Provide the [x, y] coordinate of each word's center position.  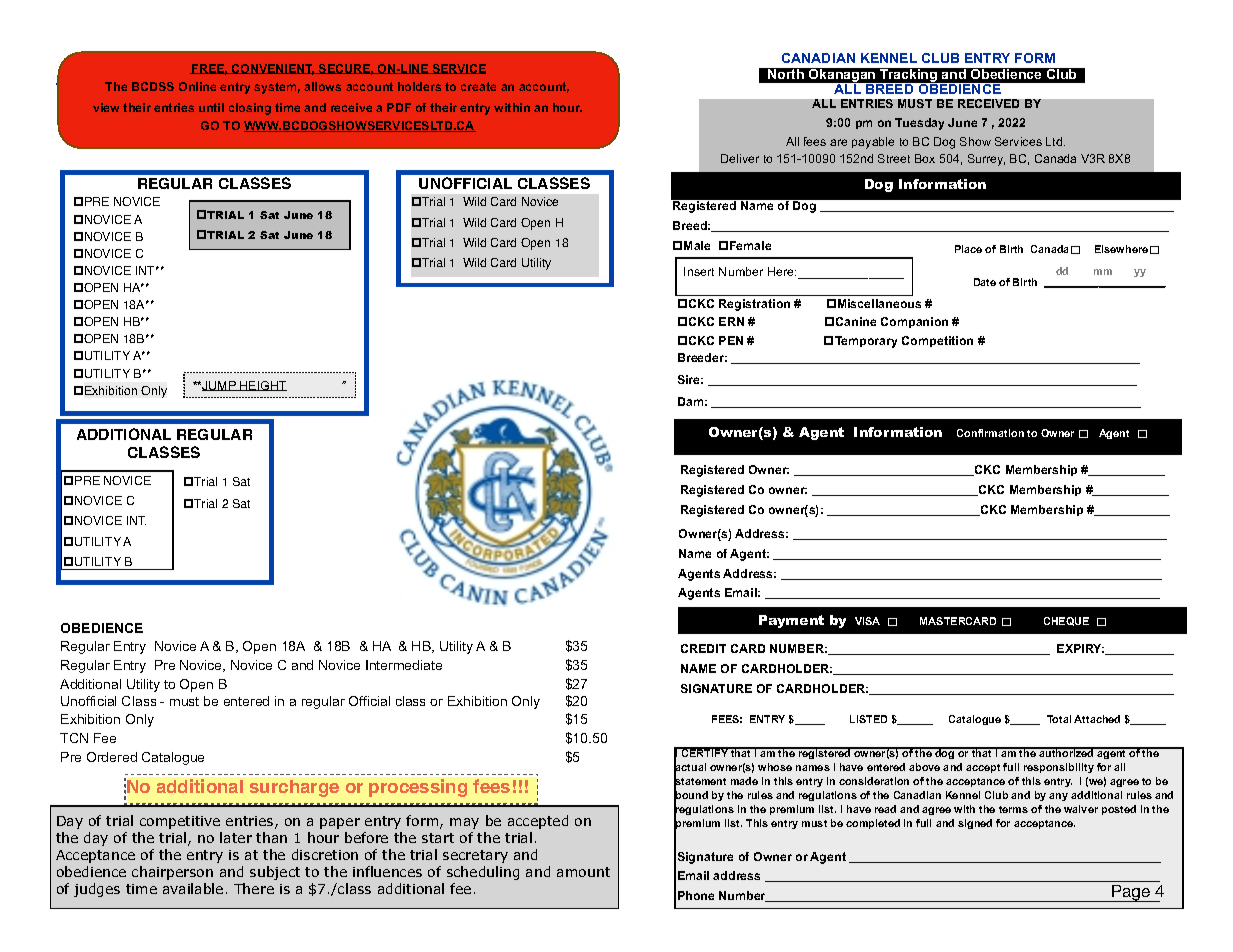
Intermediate [404, 665]
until [211, 107]
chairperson [172, 873]
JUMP [220, 386]
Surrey [986, 160]
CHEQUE [1066, 621]
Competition [937, 341]
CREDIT [703, 648]
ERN [731, 321]
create [478, 86]
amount [583, 872]
